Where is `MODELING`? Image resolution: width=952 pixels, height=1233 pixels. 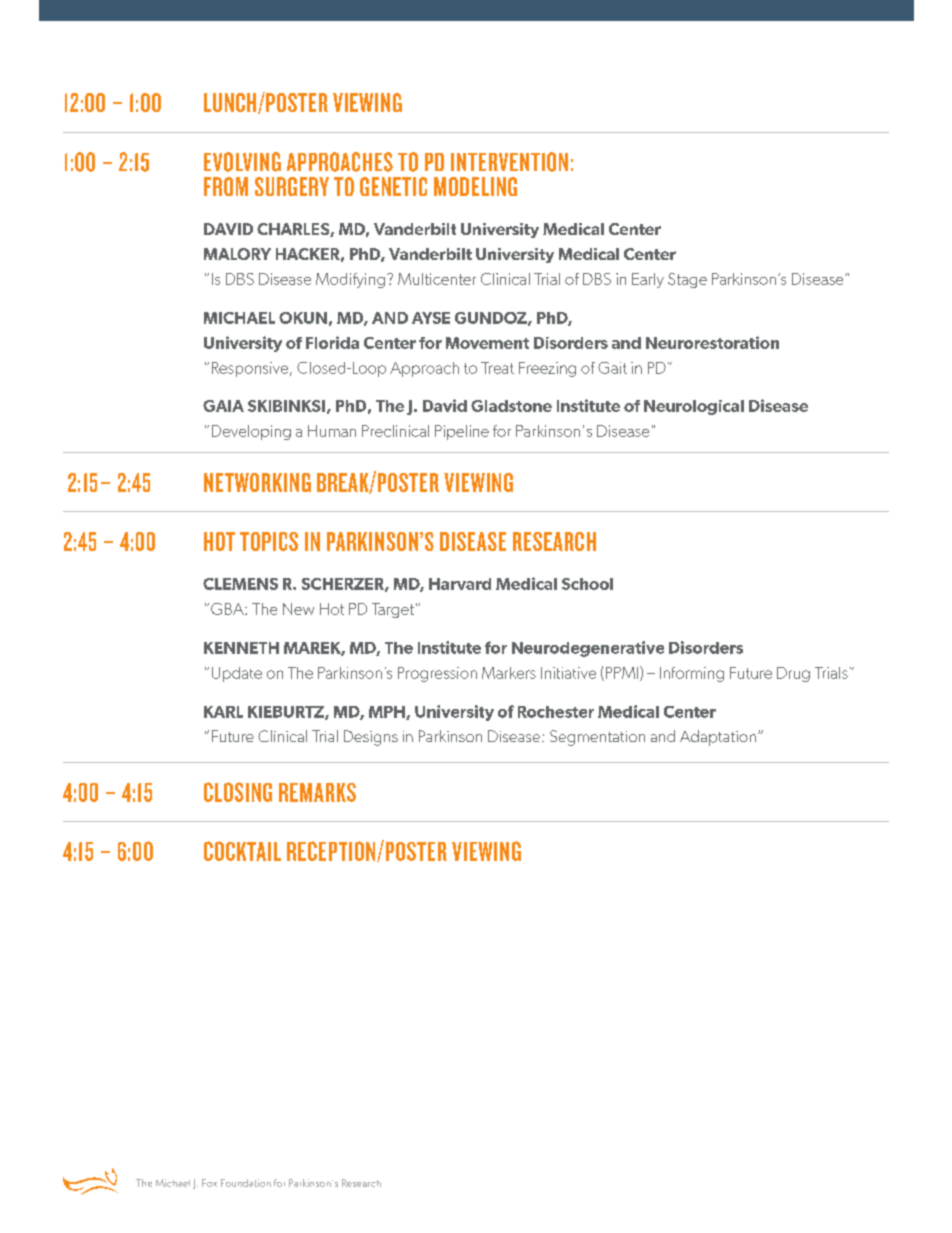 MODELING is located at coordinates (475, 186).
